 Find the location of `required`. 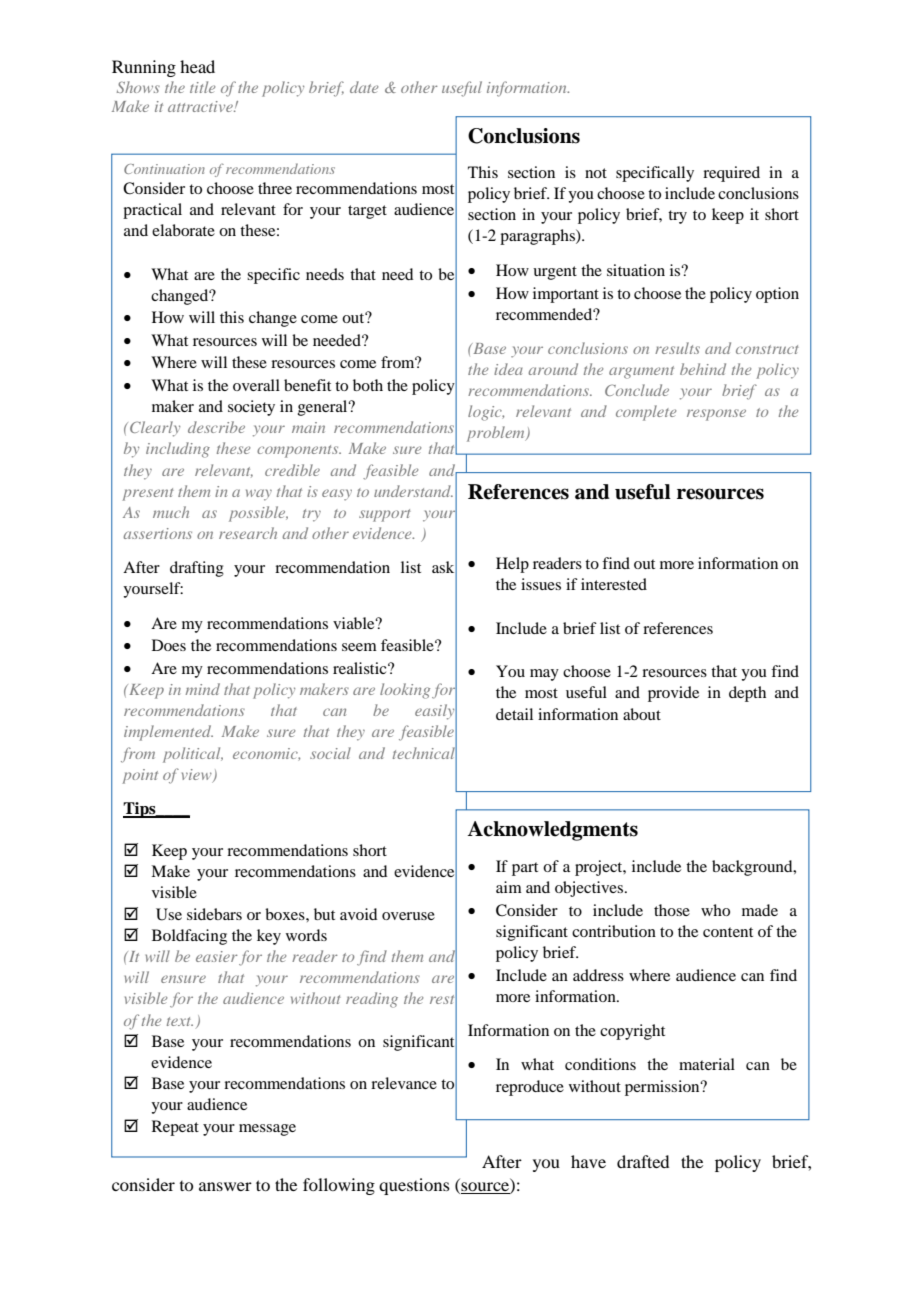

required is located at coordinates (731, 174).
